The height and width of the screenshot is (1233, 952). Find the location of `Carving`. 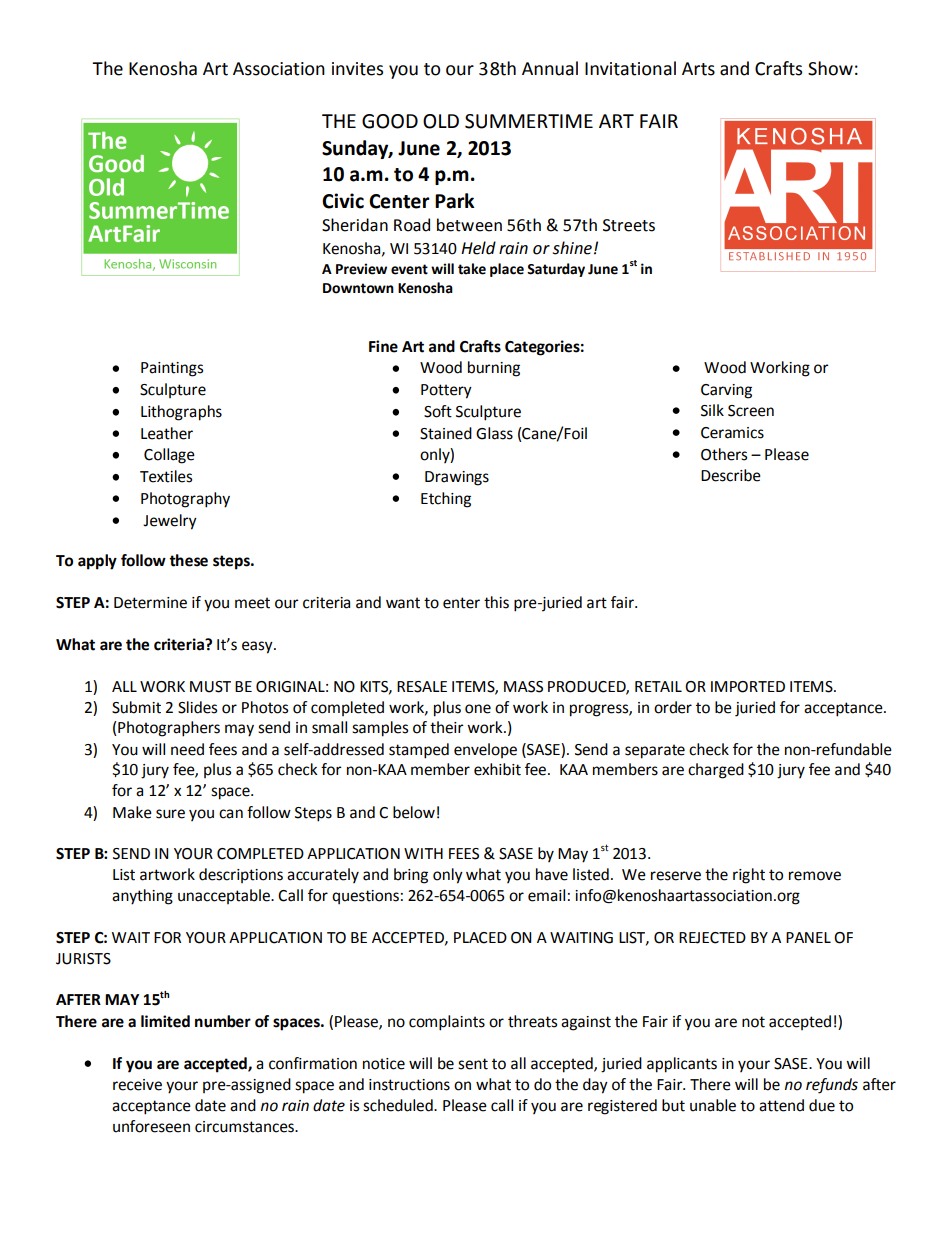

Carving is located at coordinates (726, 391).
